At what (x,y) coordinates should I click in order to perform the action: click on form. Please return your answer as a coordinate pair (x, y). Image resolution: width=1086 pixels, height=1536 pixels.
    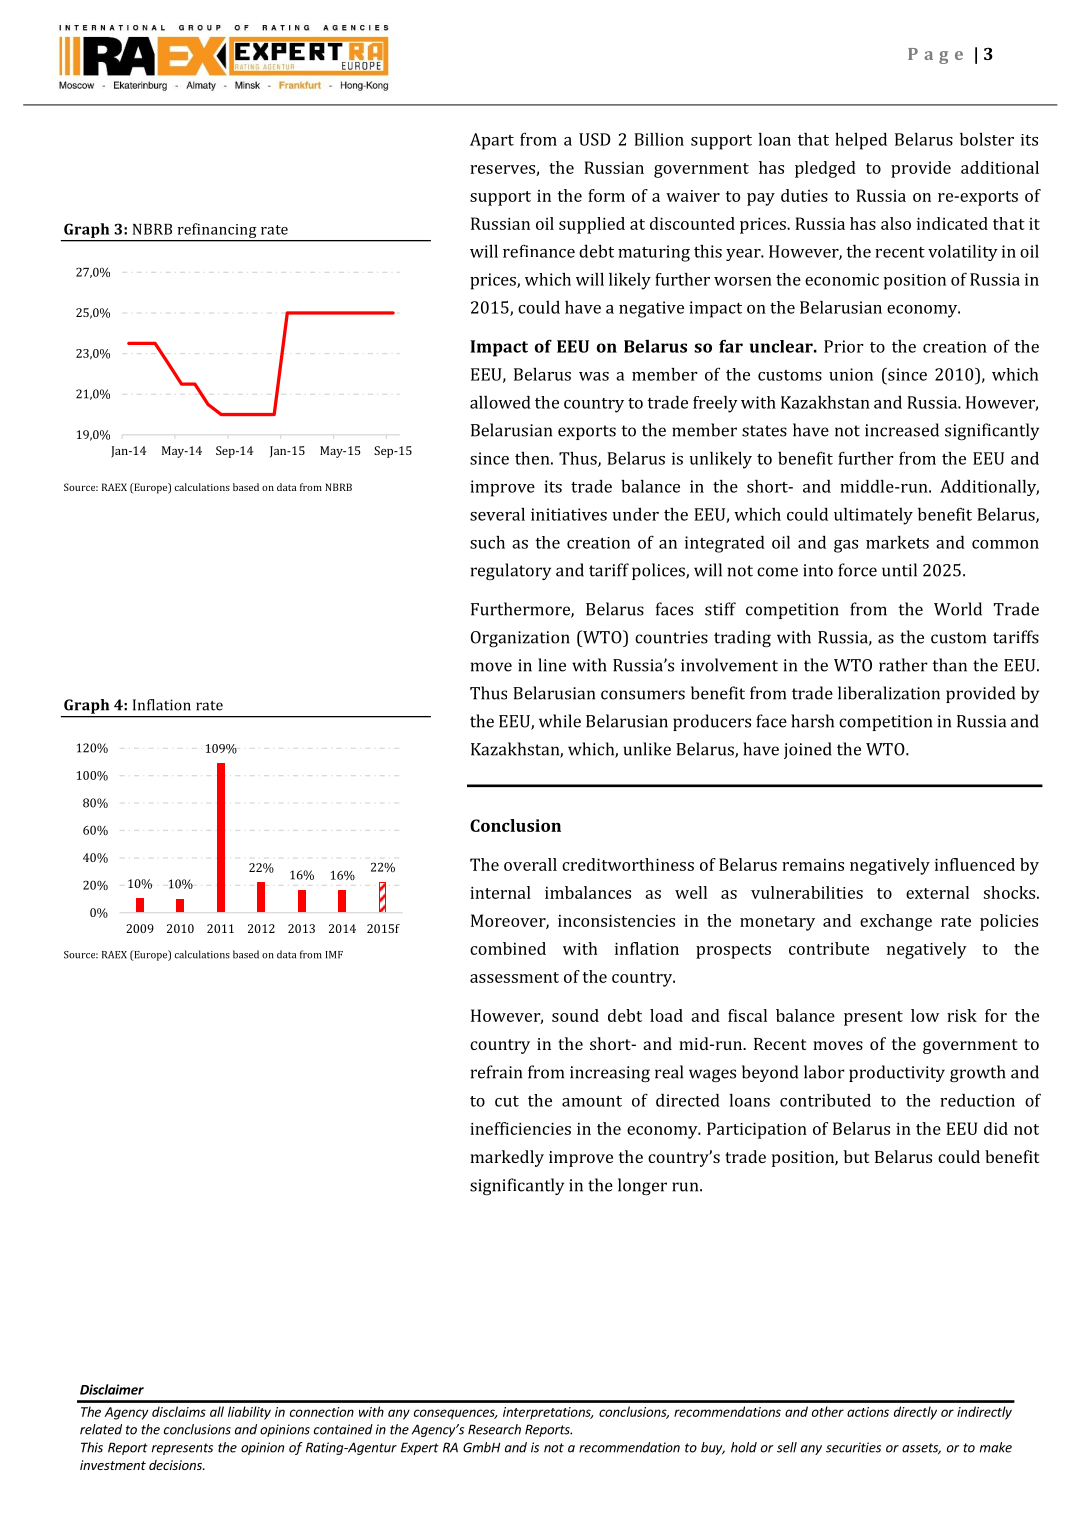
    Looking at the image, I should click on (606, 195).
